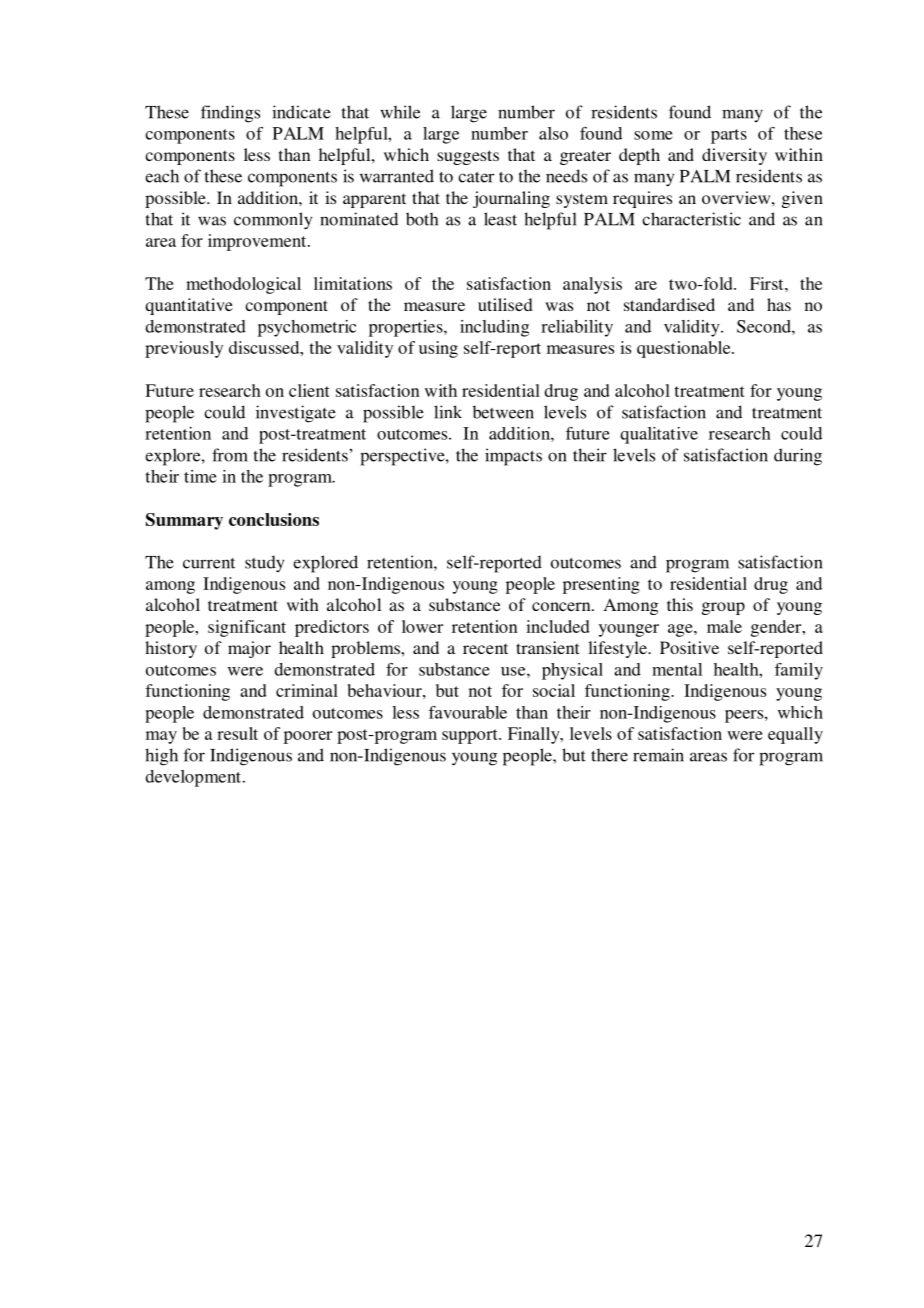  Describe the element at coordinates (237, 733) in the screenshot. I see `result` at that location.
